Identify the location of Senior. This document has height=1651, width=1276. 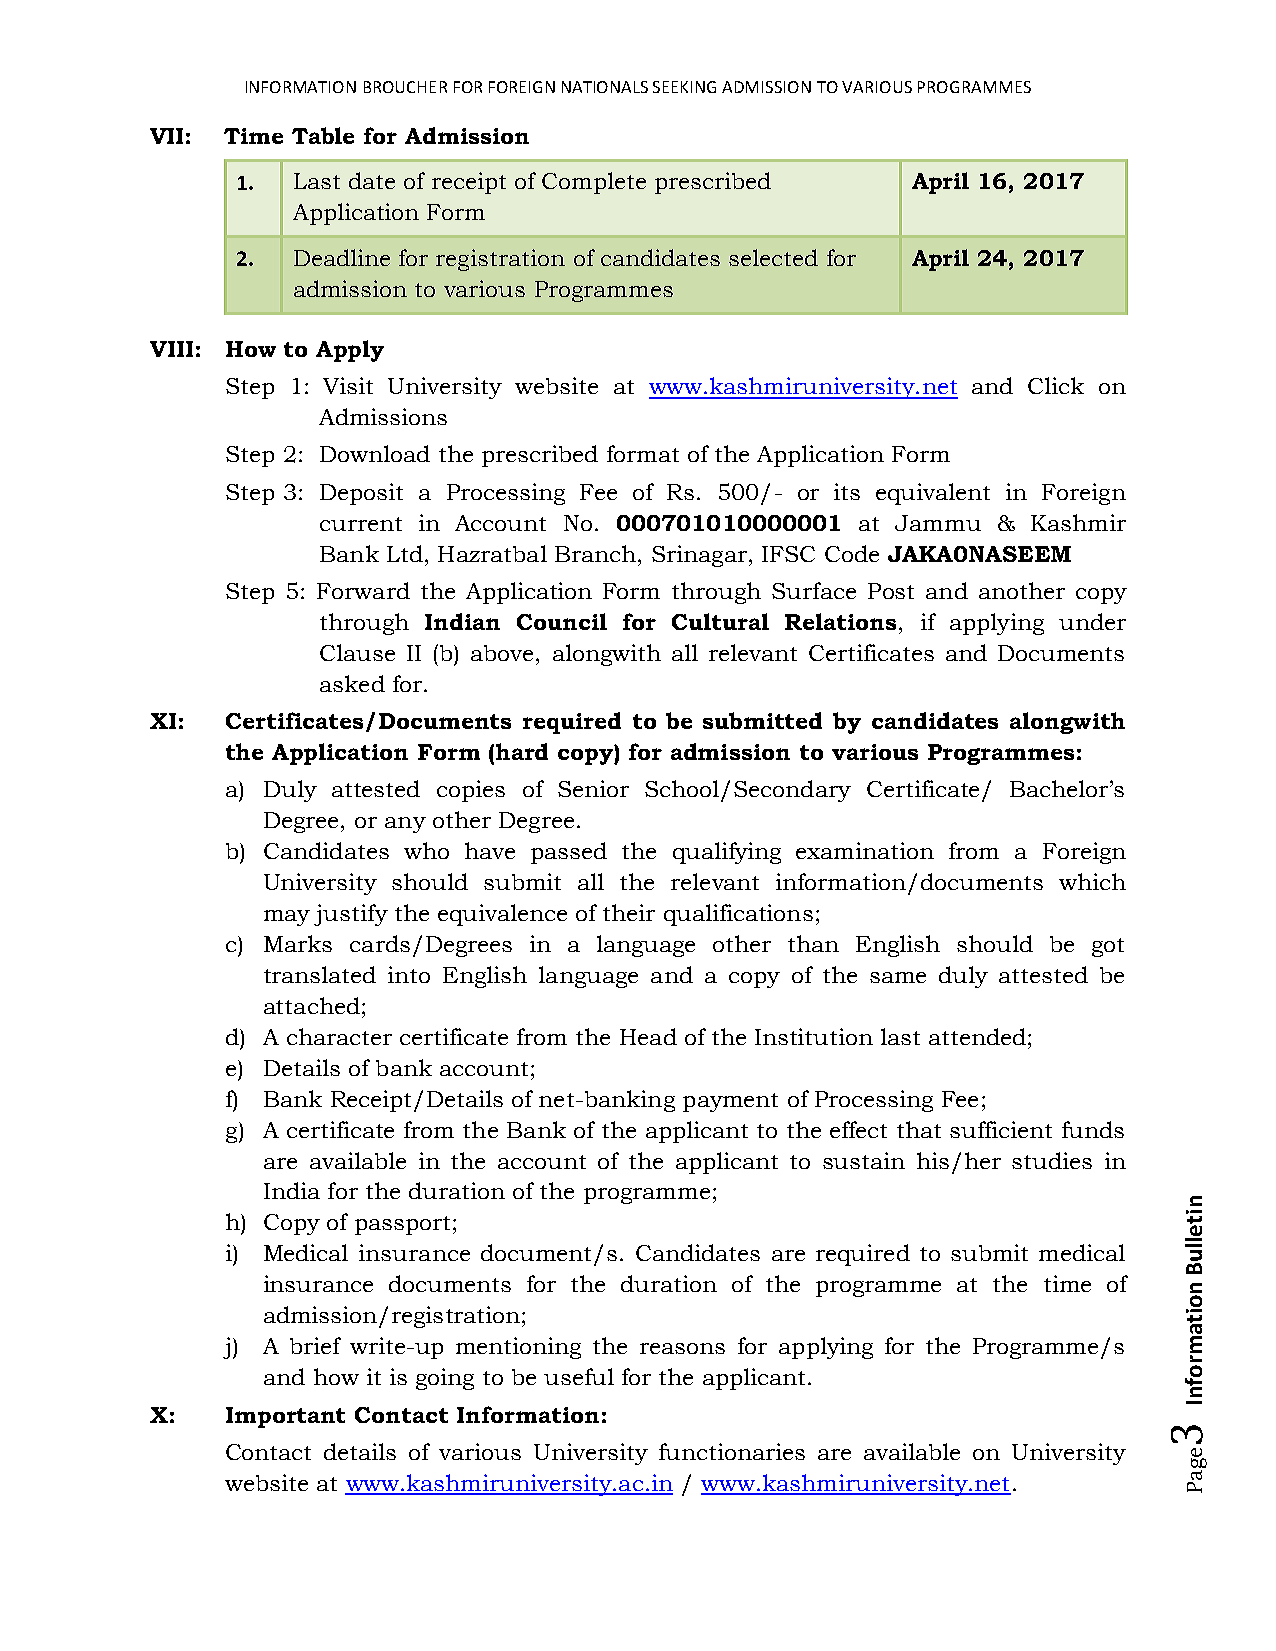
(593, 788).
